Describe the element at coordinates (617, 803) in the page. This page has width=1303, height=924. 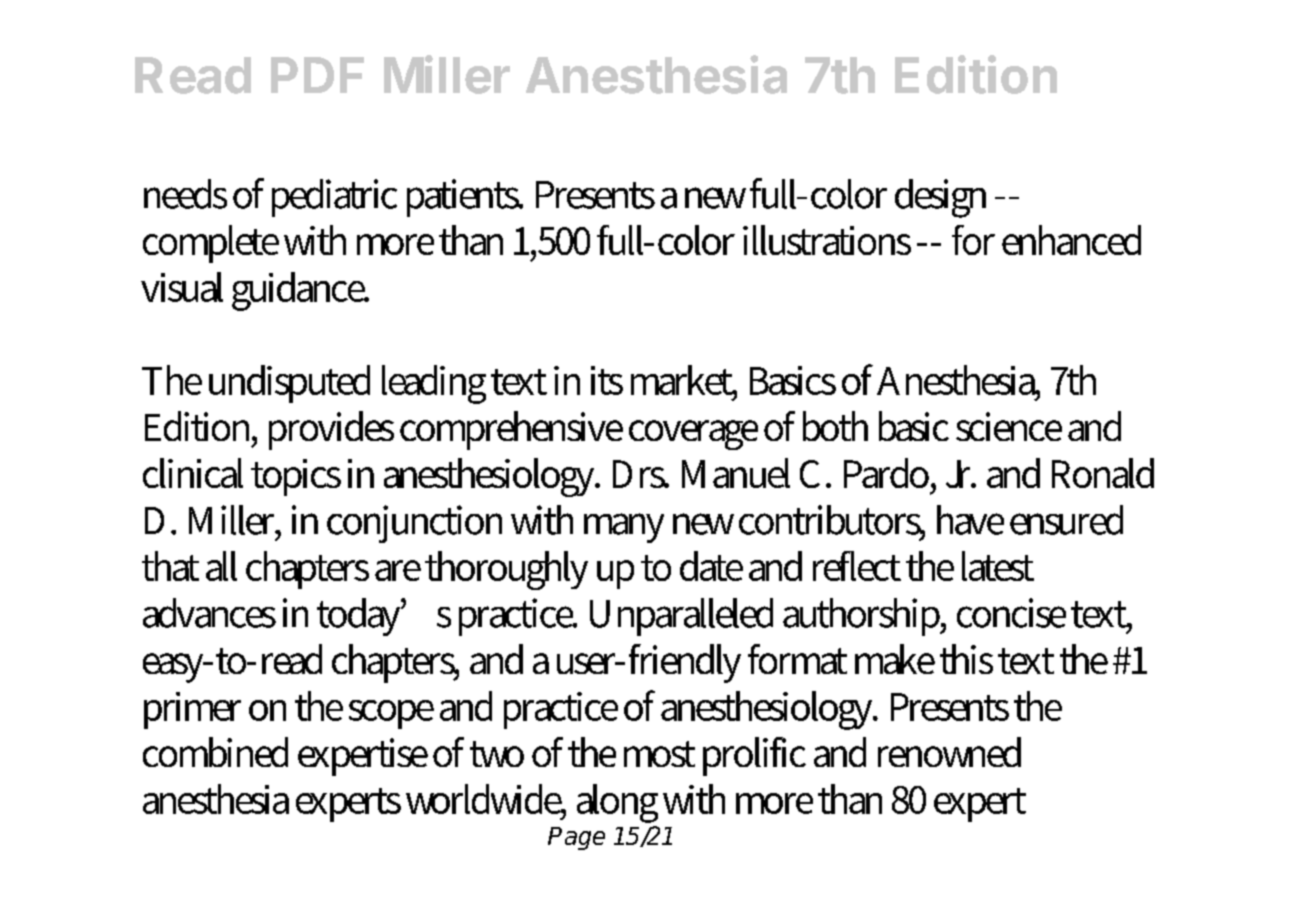
I see `along` at that location.
